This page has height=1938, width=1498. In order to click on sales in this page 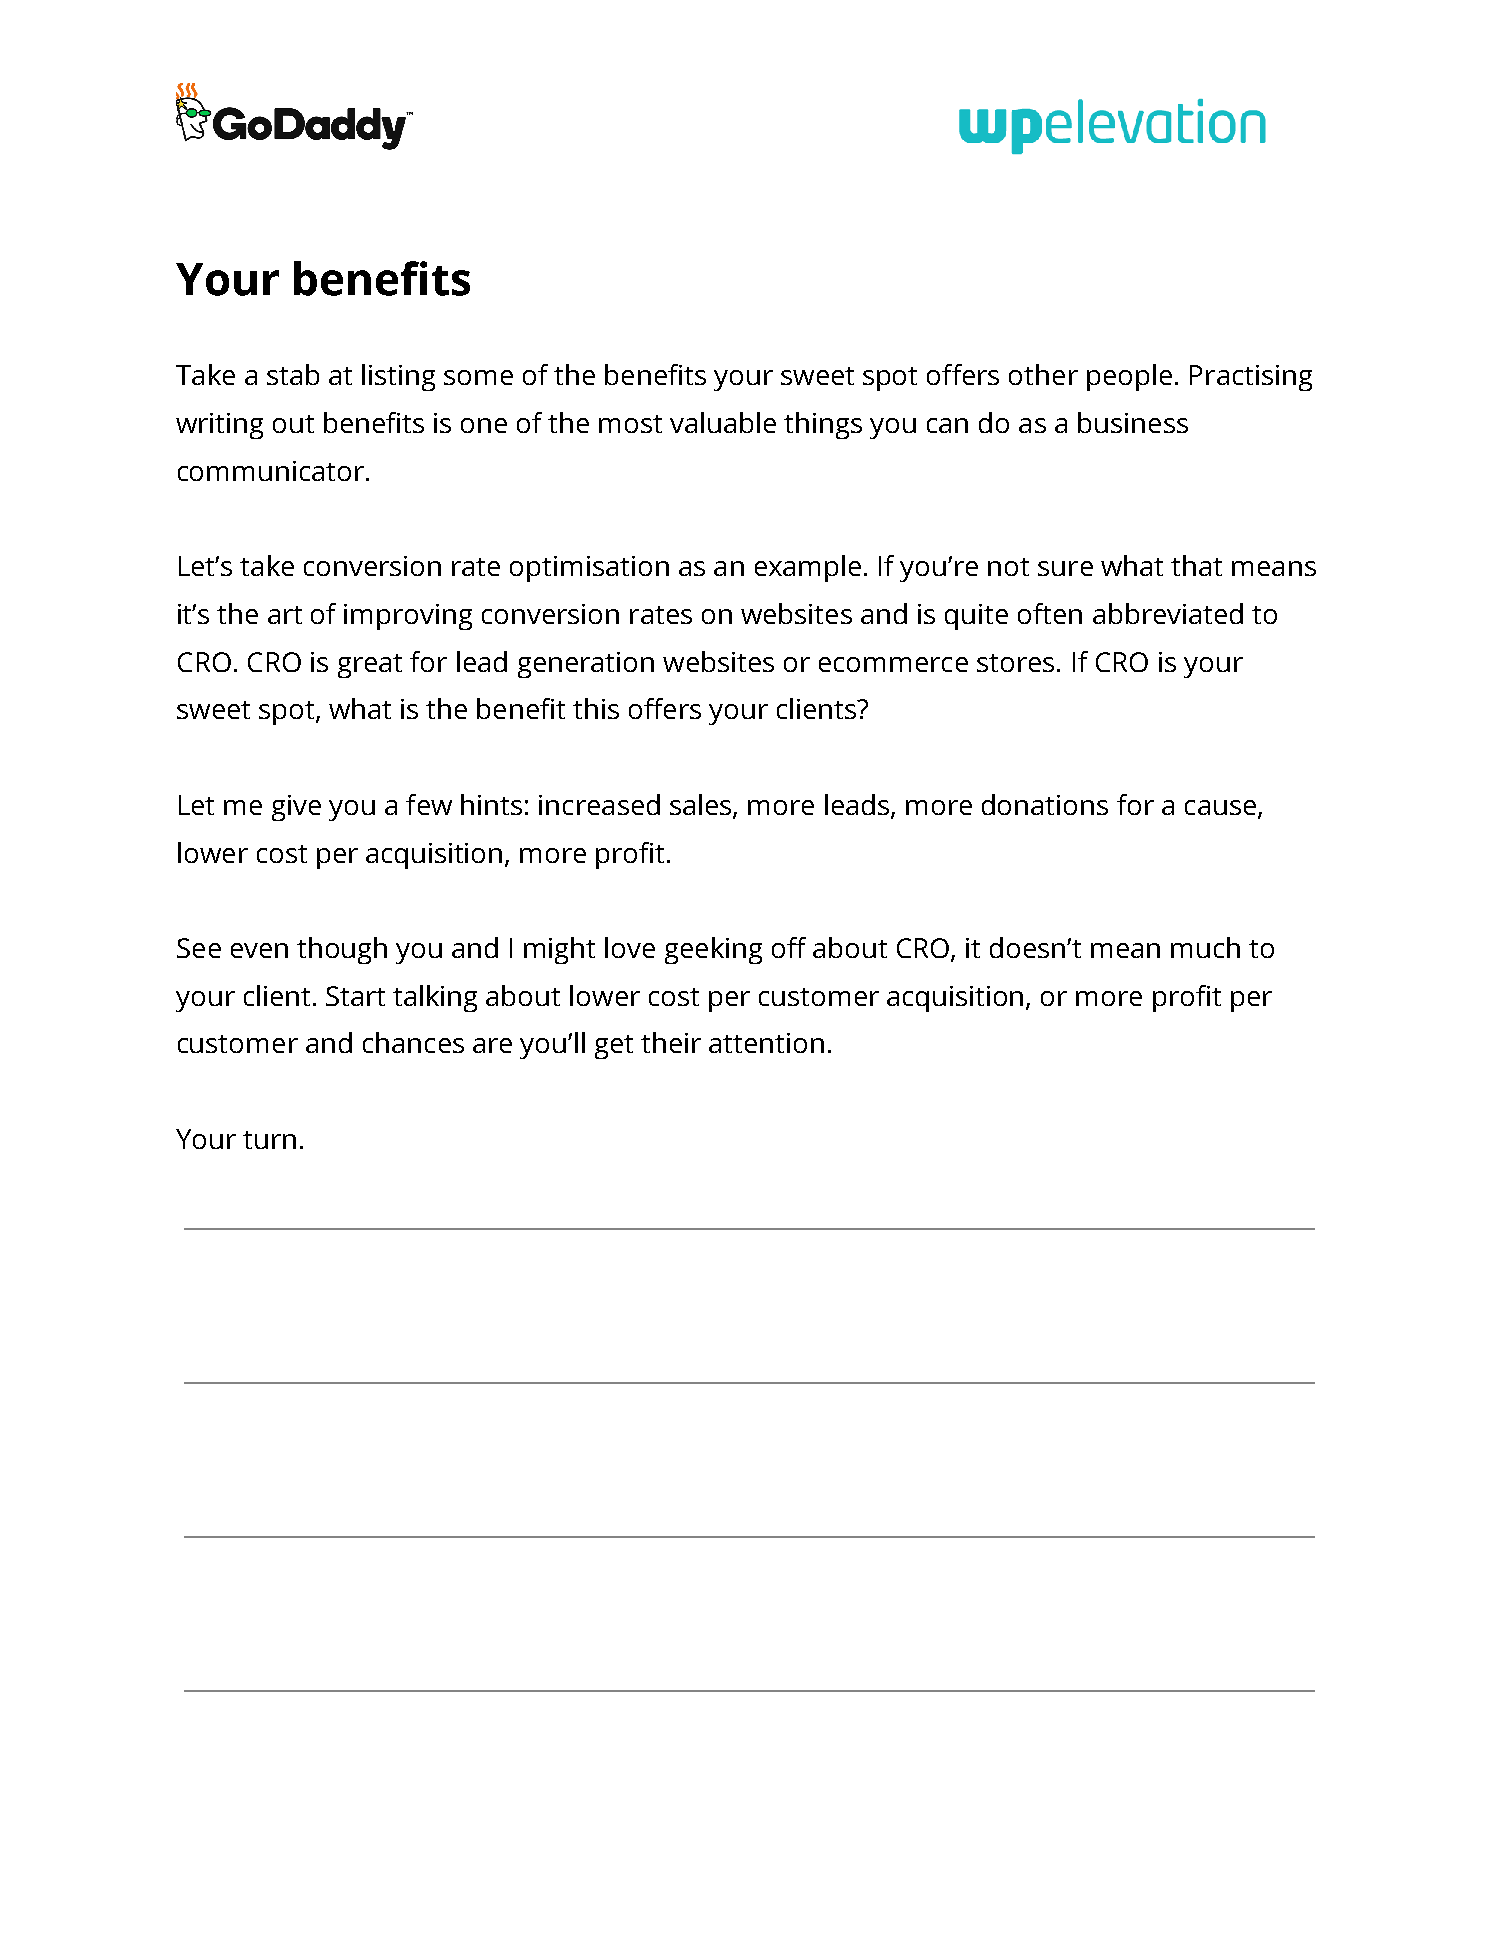, I will do `click(702, 806)`.
